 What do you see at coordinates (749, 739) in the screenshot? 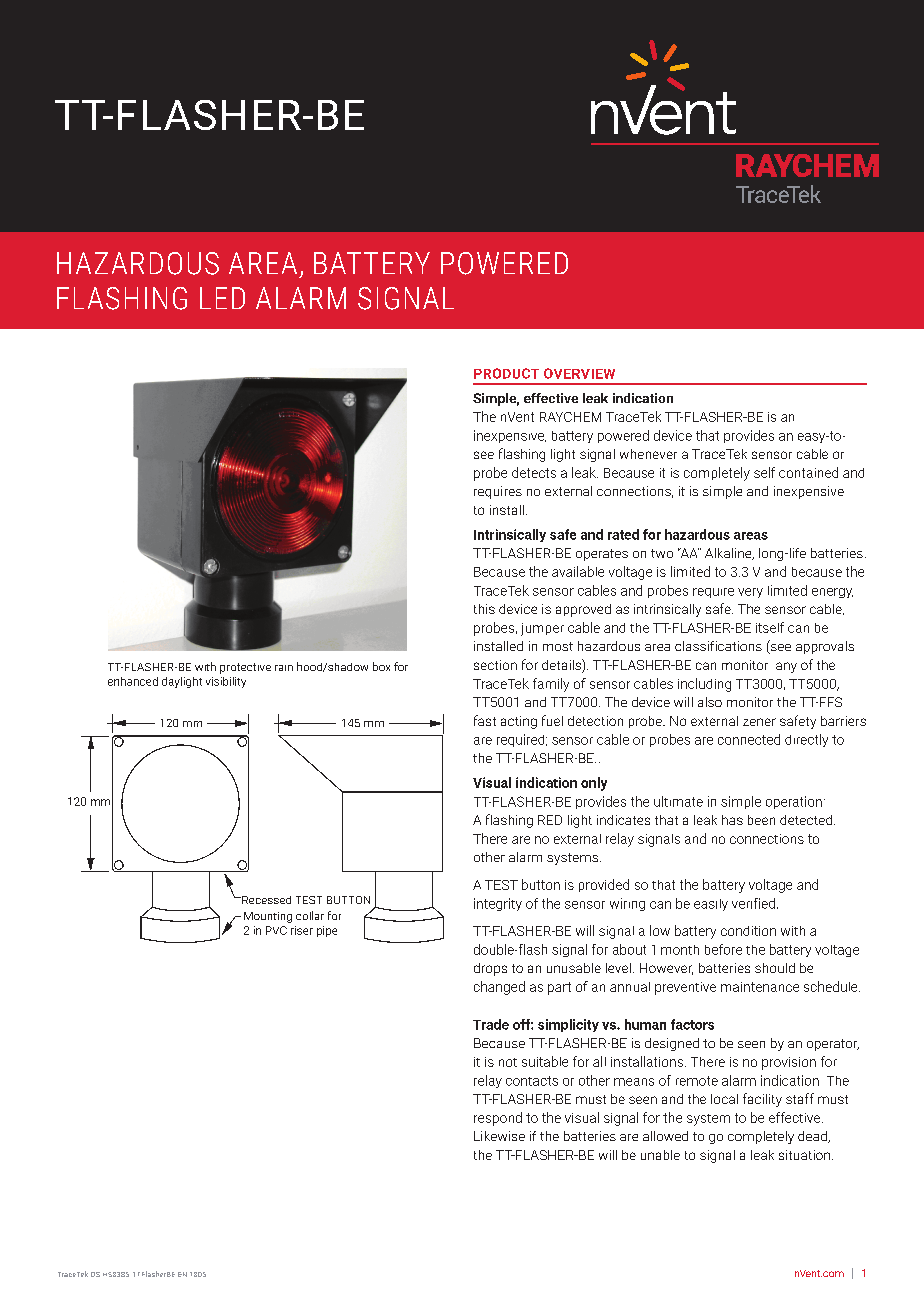
I see `connected` at bounding box center [749, 739].
